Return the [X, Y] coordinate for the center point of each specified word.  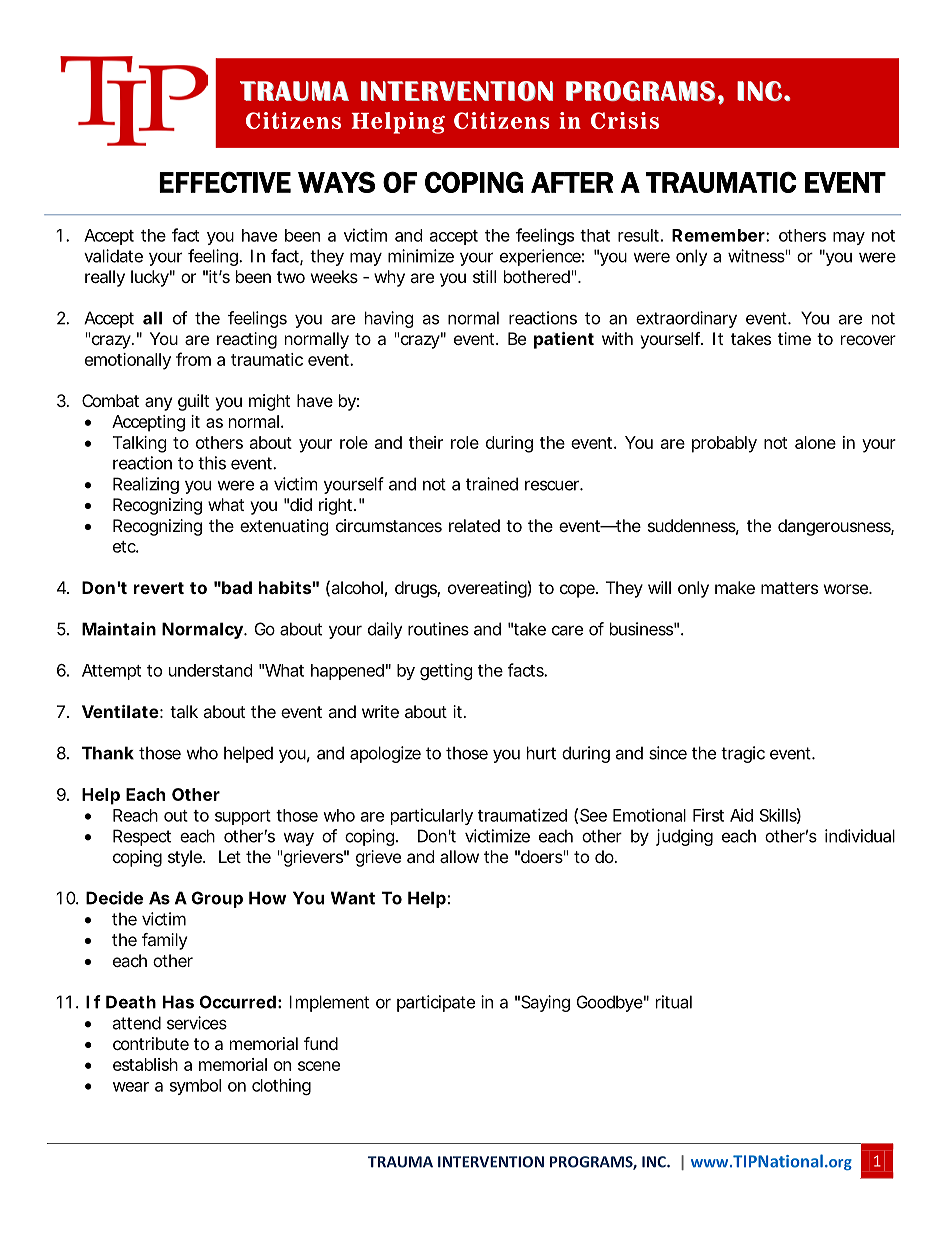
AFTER [572, 182]
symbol [195, 1087]
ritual [674, 1002]
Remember [719, 235]
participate [436, 1003]
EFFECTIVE [225, 182]
